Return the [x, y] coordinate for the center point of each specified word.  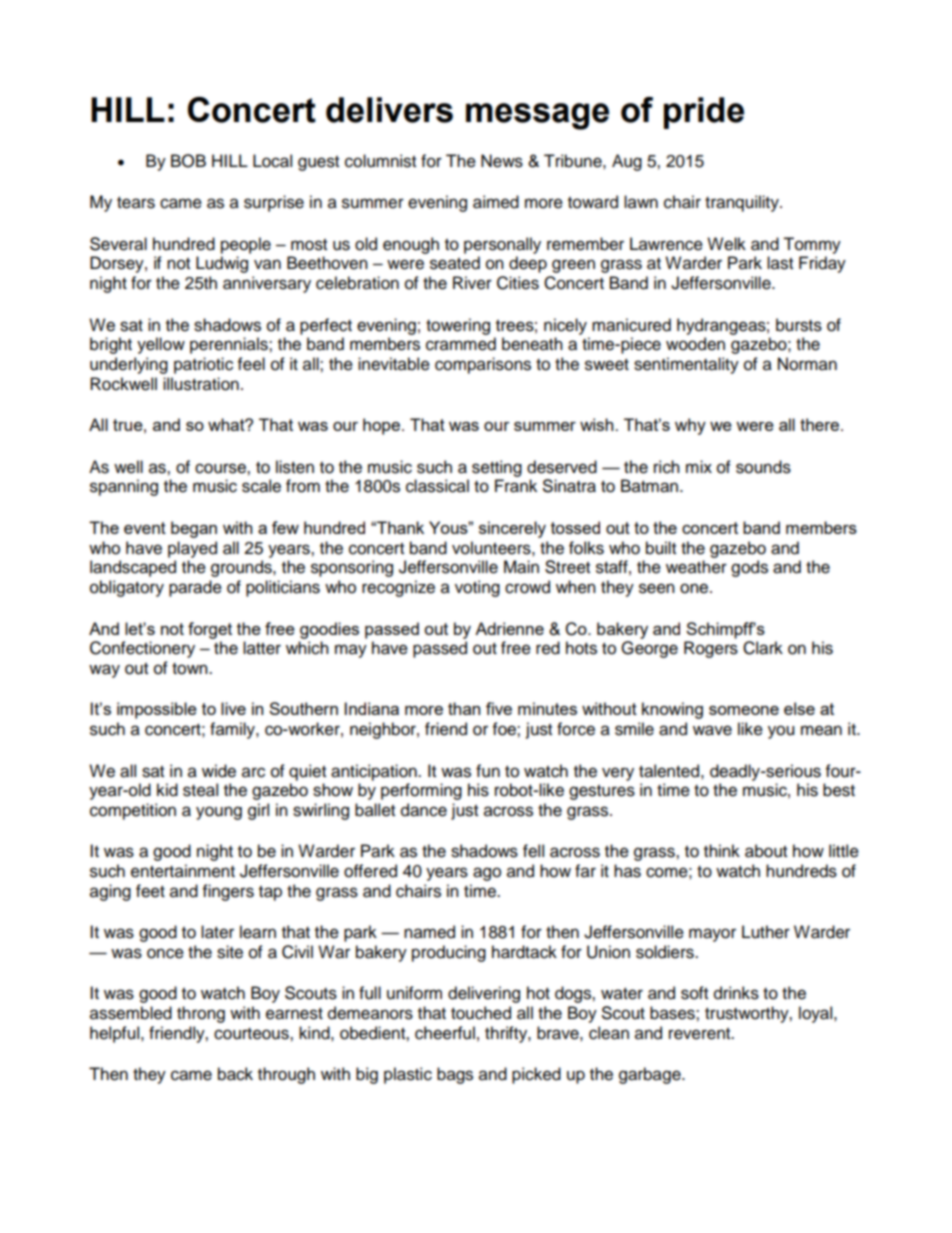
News [502, 161]
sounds [763, 467]
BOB [188, 161]
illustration [201, 384]
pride [704, 113]
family [233, 730]
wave [712, 730]
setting [497, 468]
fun [488, 771]
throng [201, 1014]
